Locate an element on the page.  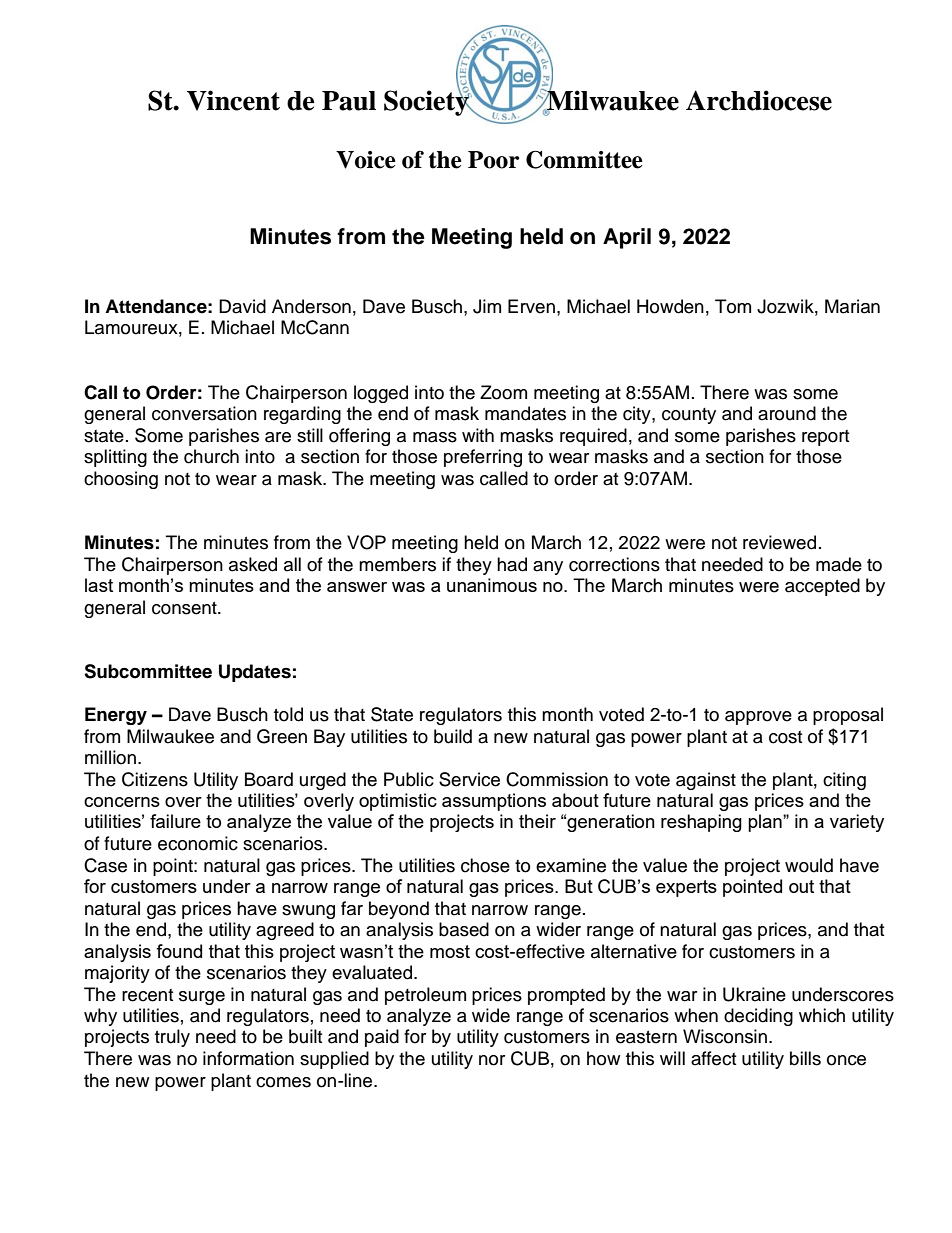
around is located at coordinates (787, 413).
